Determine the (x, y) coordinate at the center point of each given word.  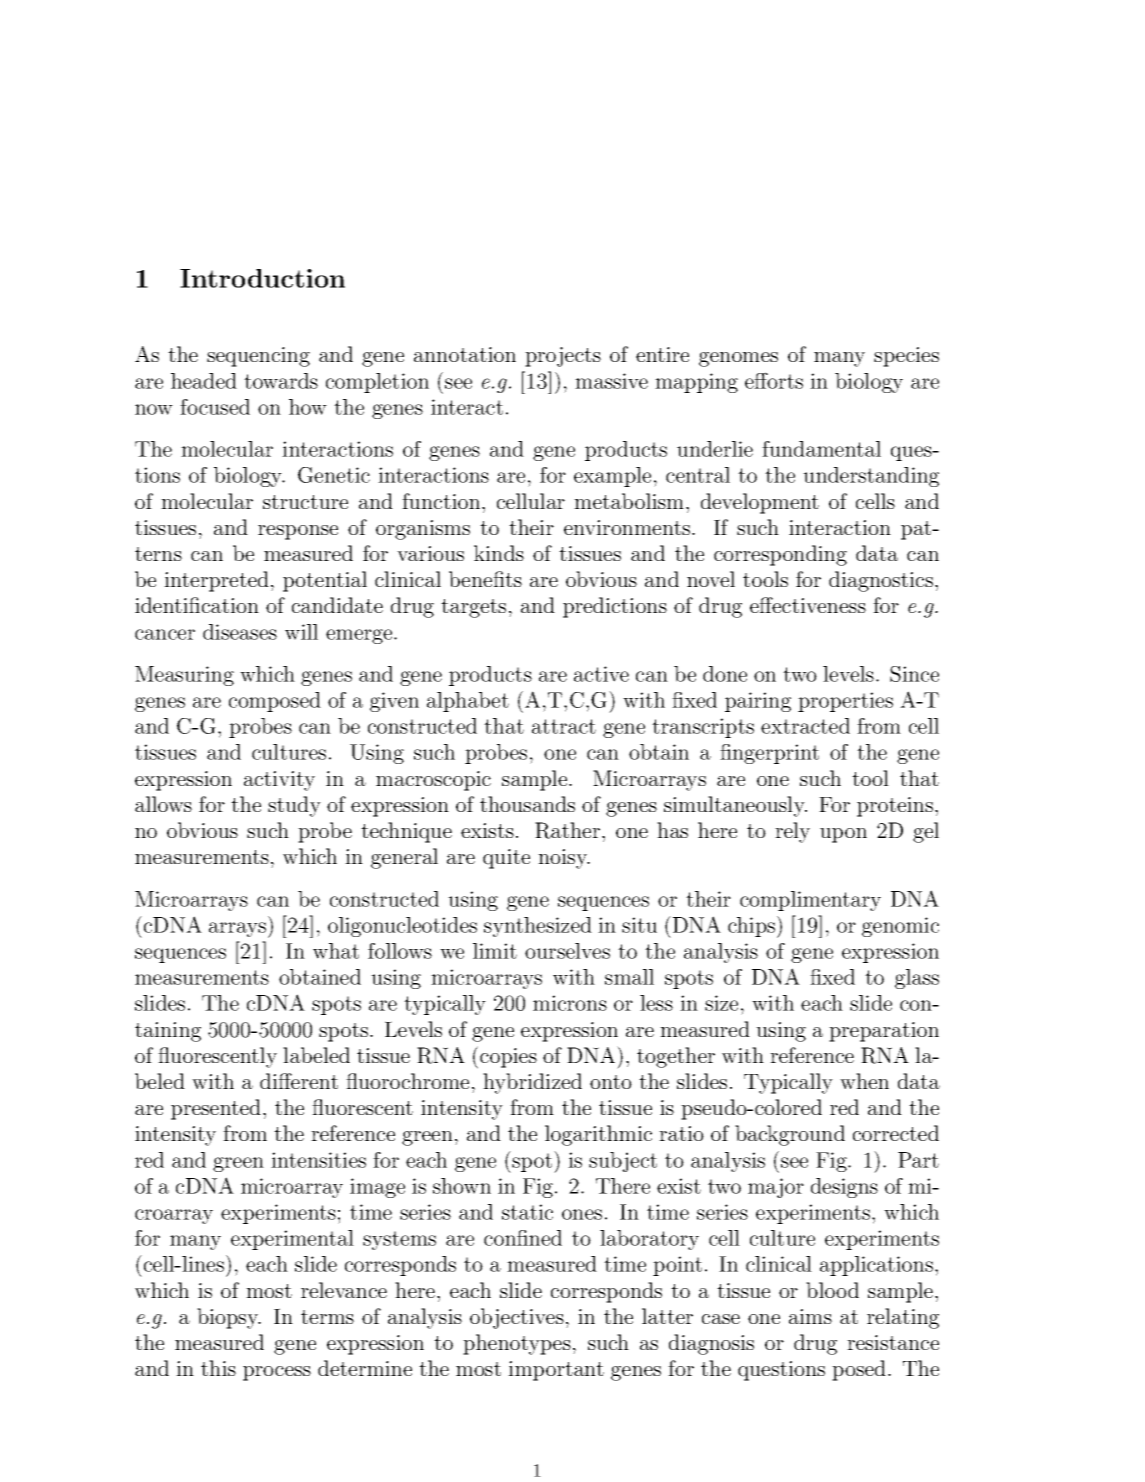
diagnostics (881, 581)
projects (563, 357)
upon (843, 835)
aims (810, 1316)
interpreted (216, 581)
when (864, 1081)
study (294, 806)
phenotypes (517, 1344)
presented (216, 1109)
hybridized (532, 1083)
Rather (567, 830)
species (906, 357)
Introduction (262, 278)
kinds (499, 553)
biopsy (229, 1318)
